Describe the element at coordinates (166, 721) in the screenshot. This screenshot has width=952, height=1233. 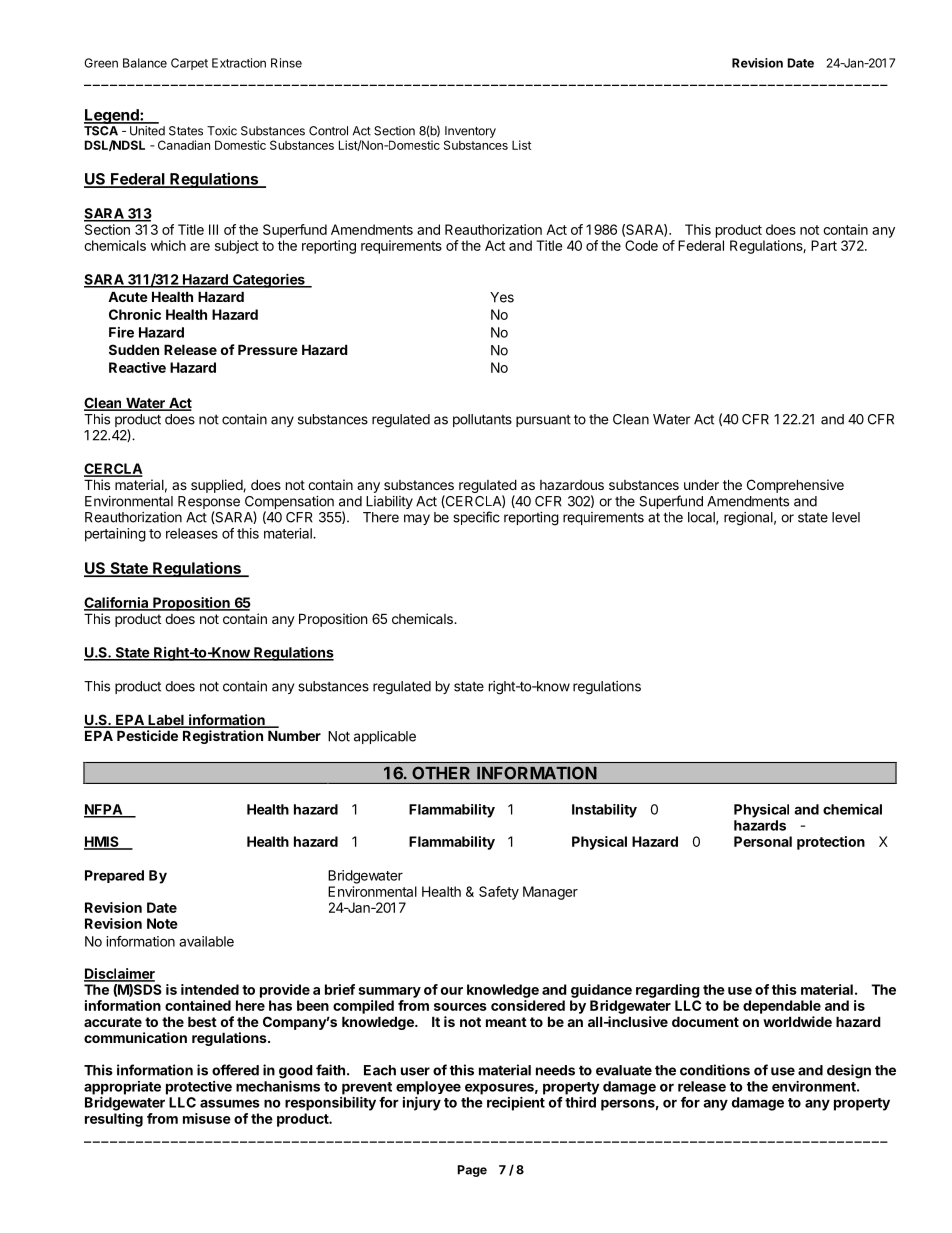
I see `Label` at that location.
